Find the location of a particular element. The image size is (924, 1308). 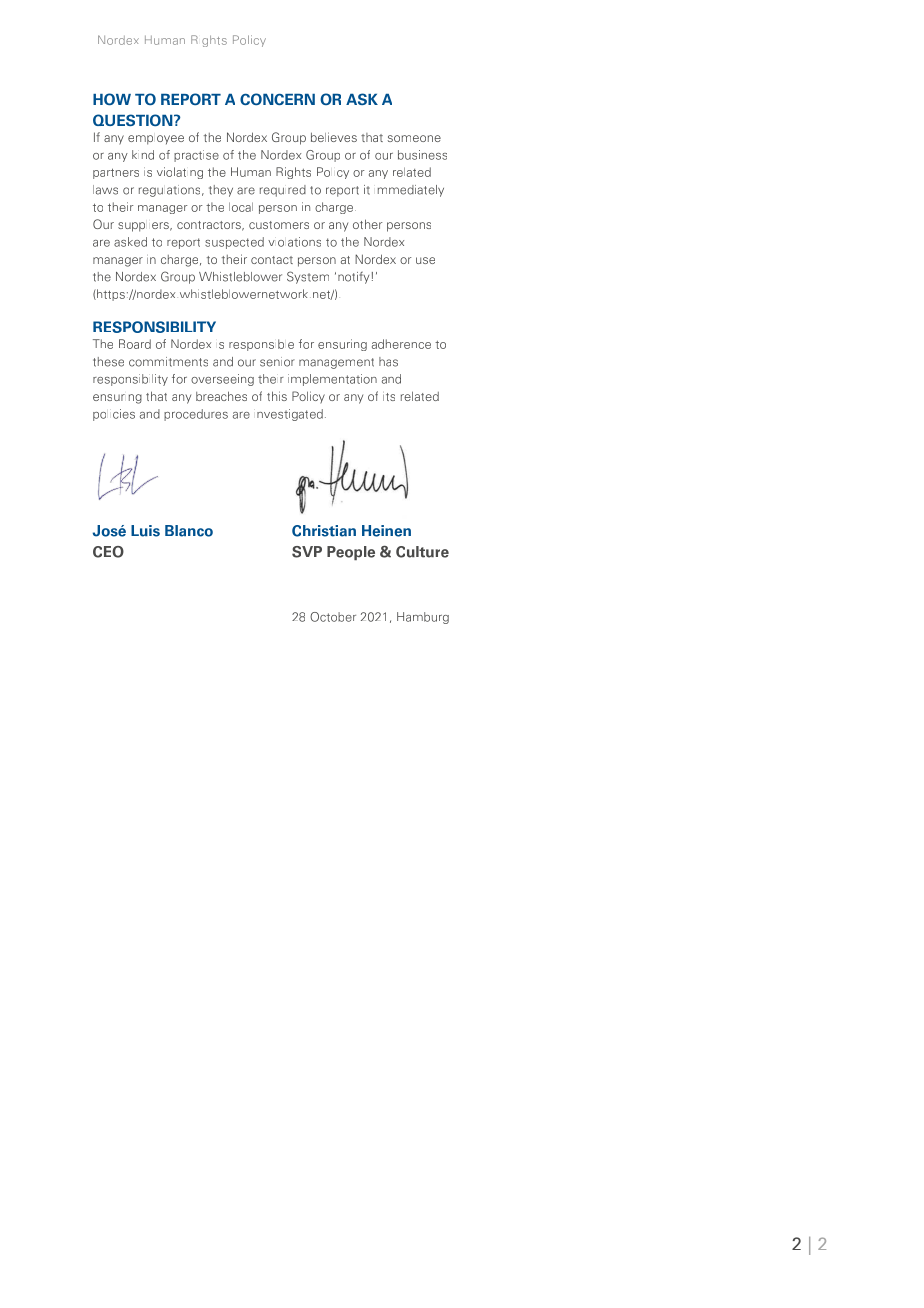

CONCERN is located at coordinates (277, 99).
